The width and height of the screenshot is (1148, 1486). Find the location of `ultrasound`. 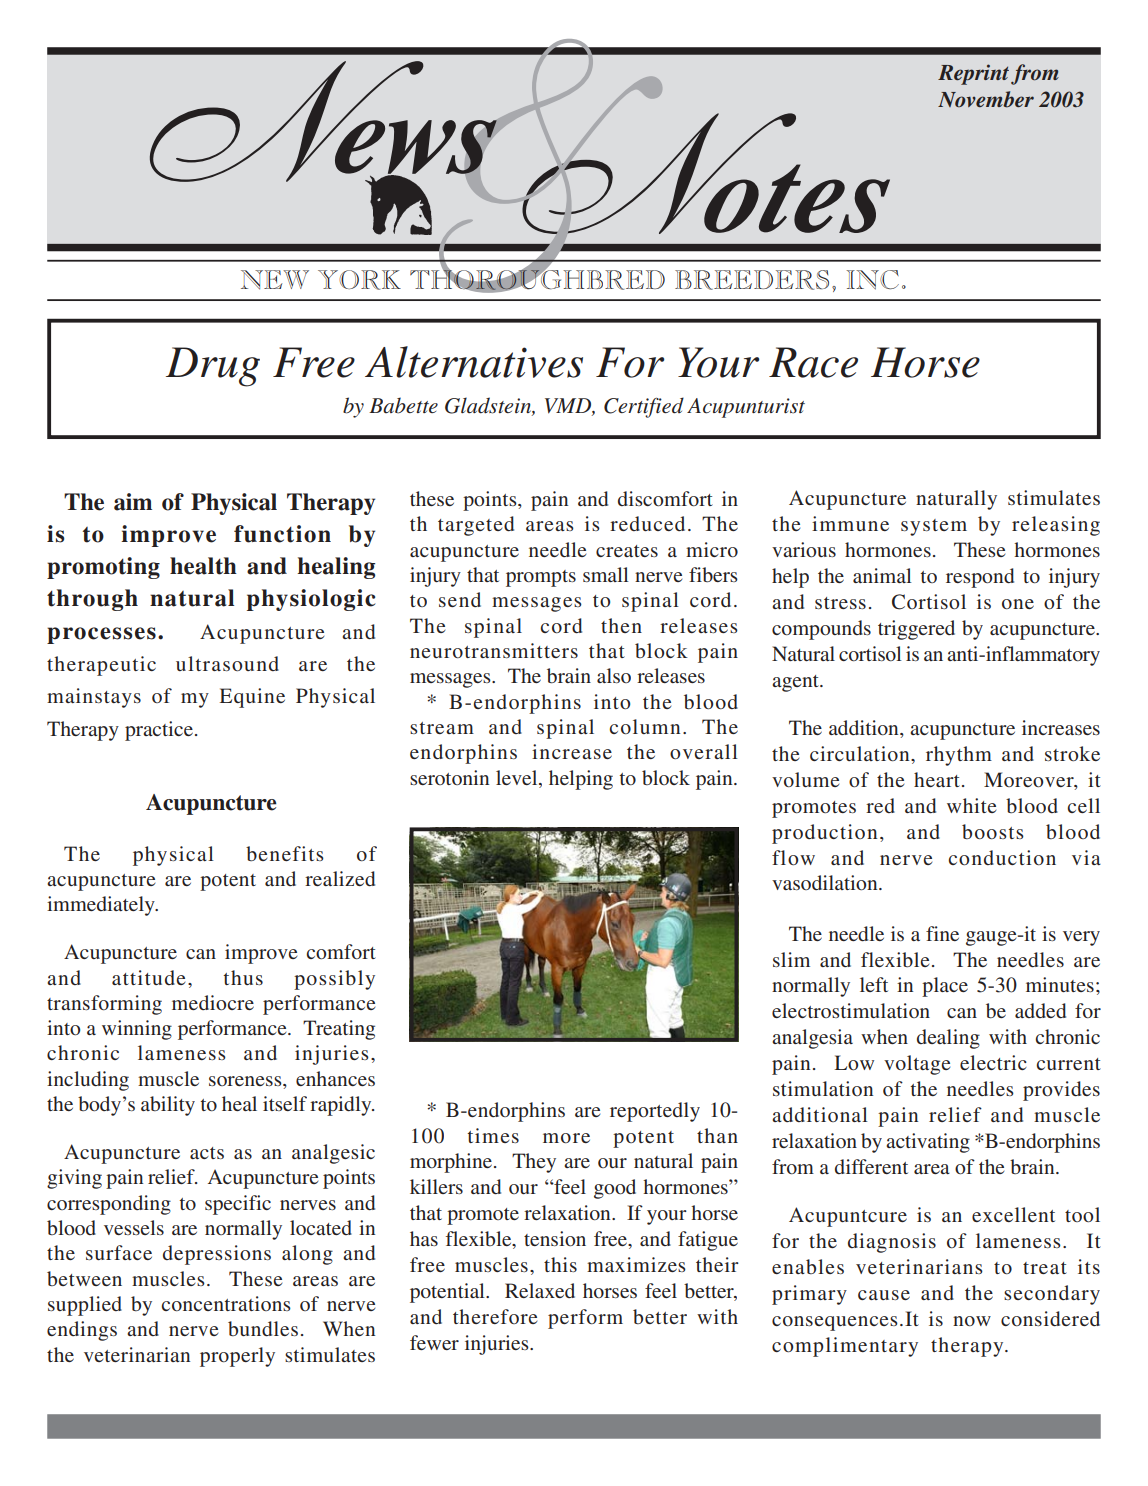

ultrasound is located at coordinates (227, 663).
